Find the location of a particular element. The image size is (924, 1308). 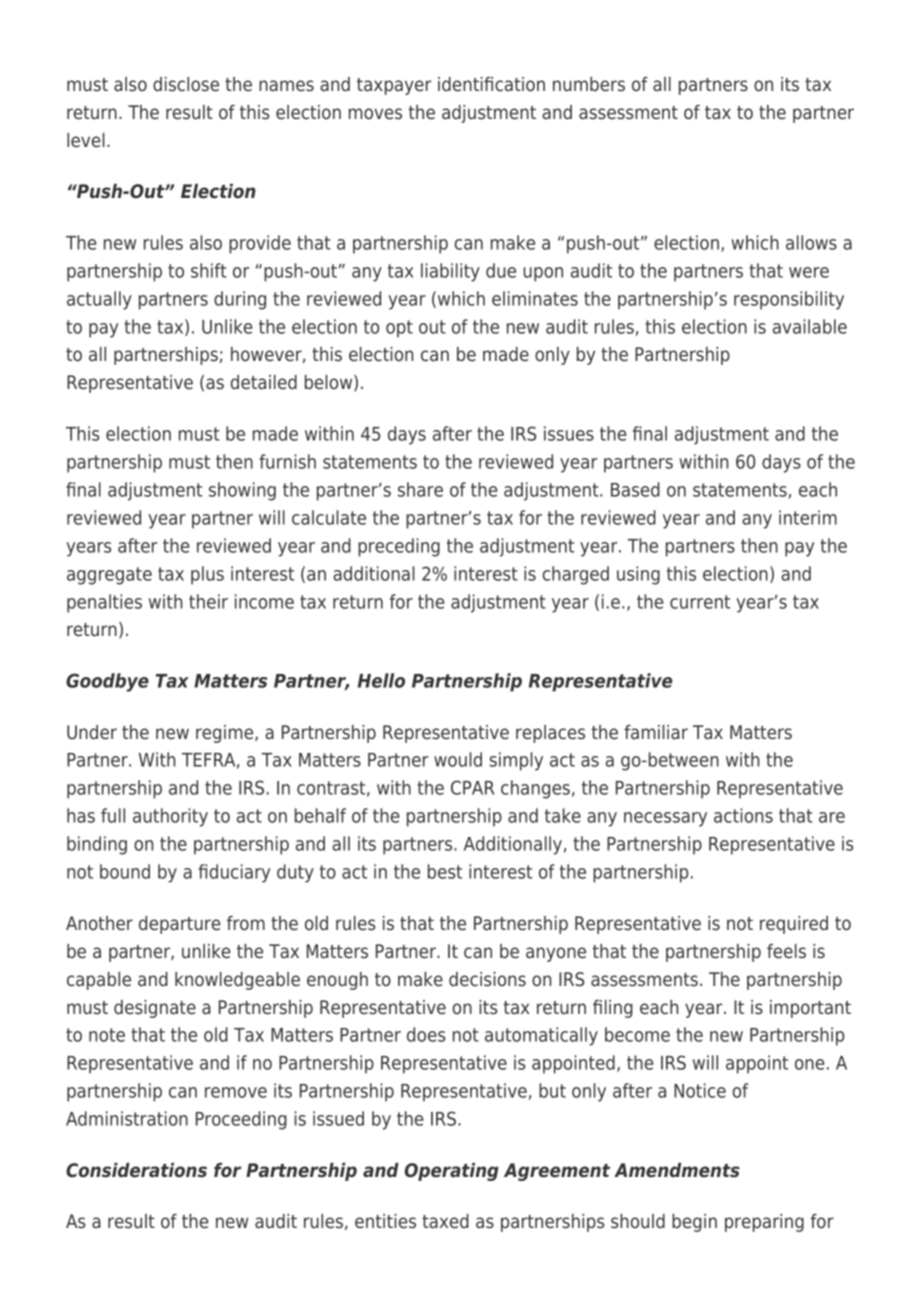

Considerations is located at coordinates (136, 1170).
